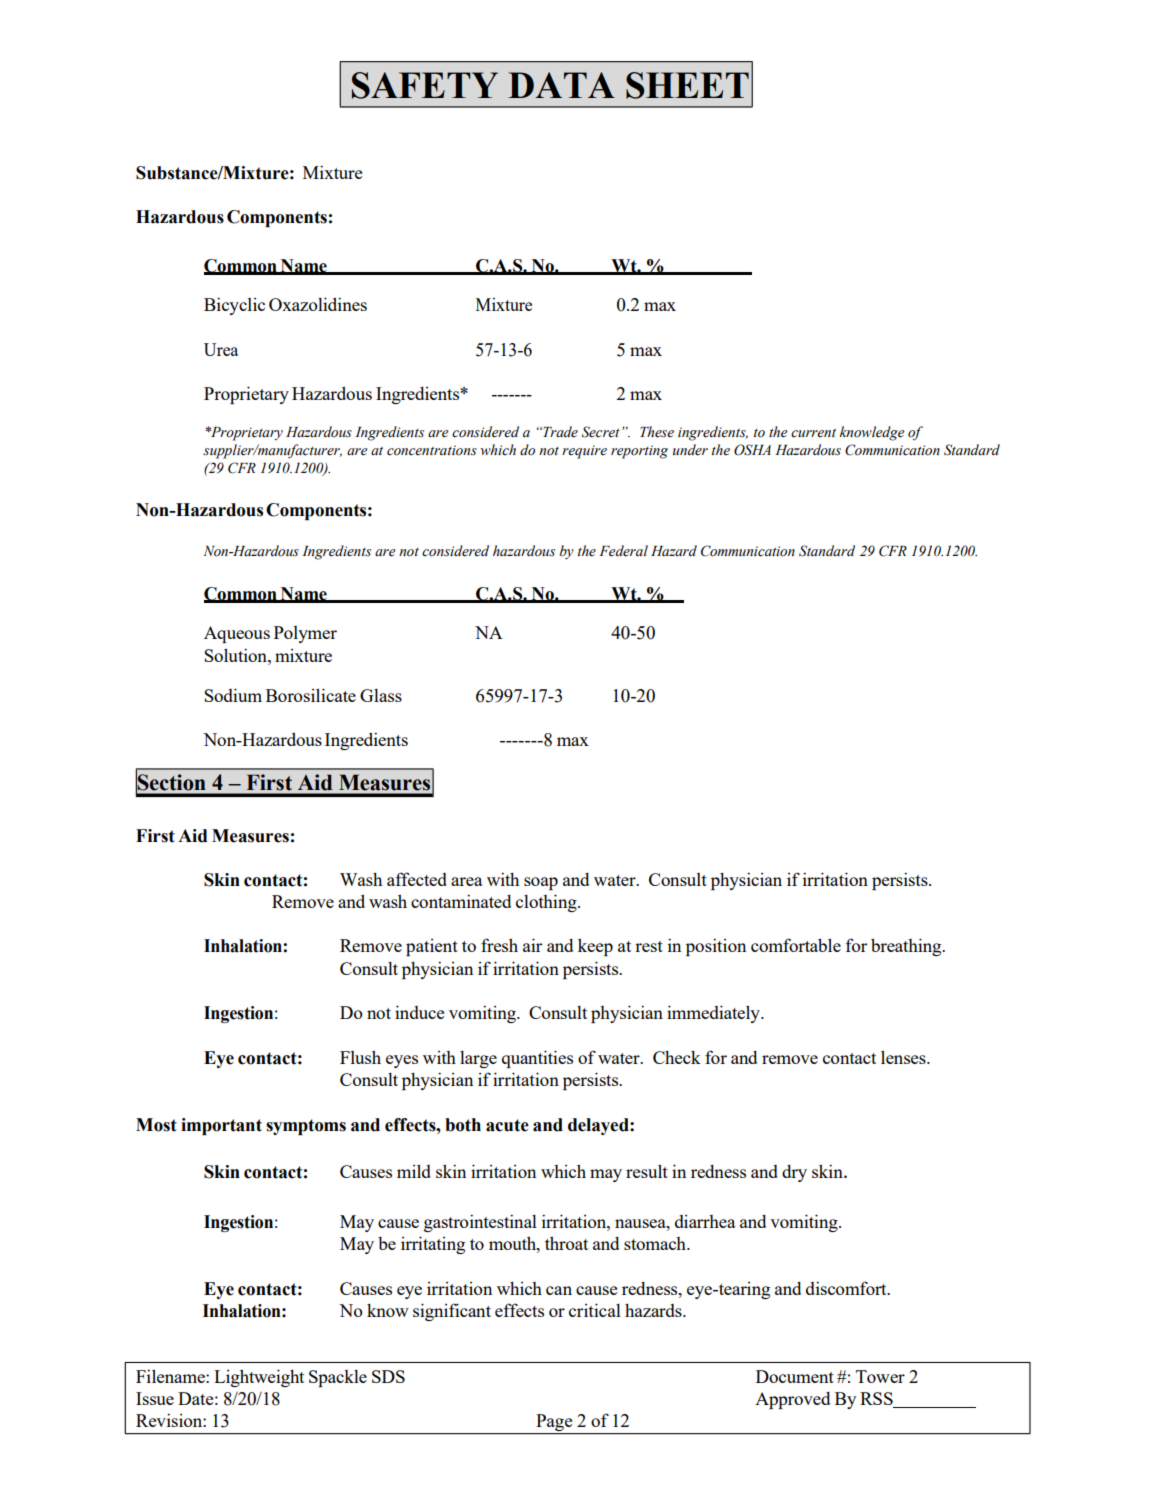  I want to click on Urea, so click(221, 349).
